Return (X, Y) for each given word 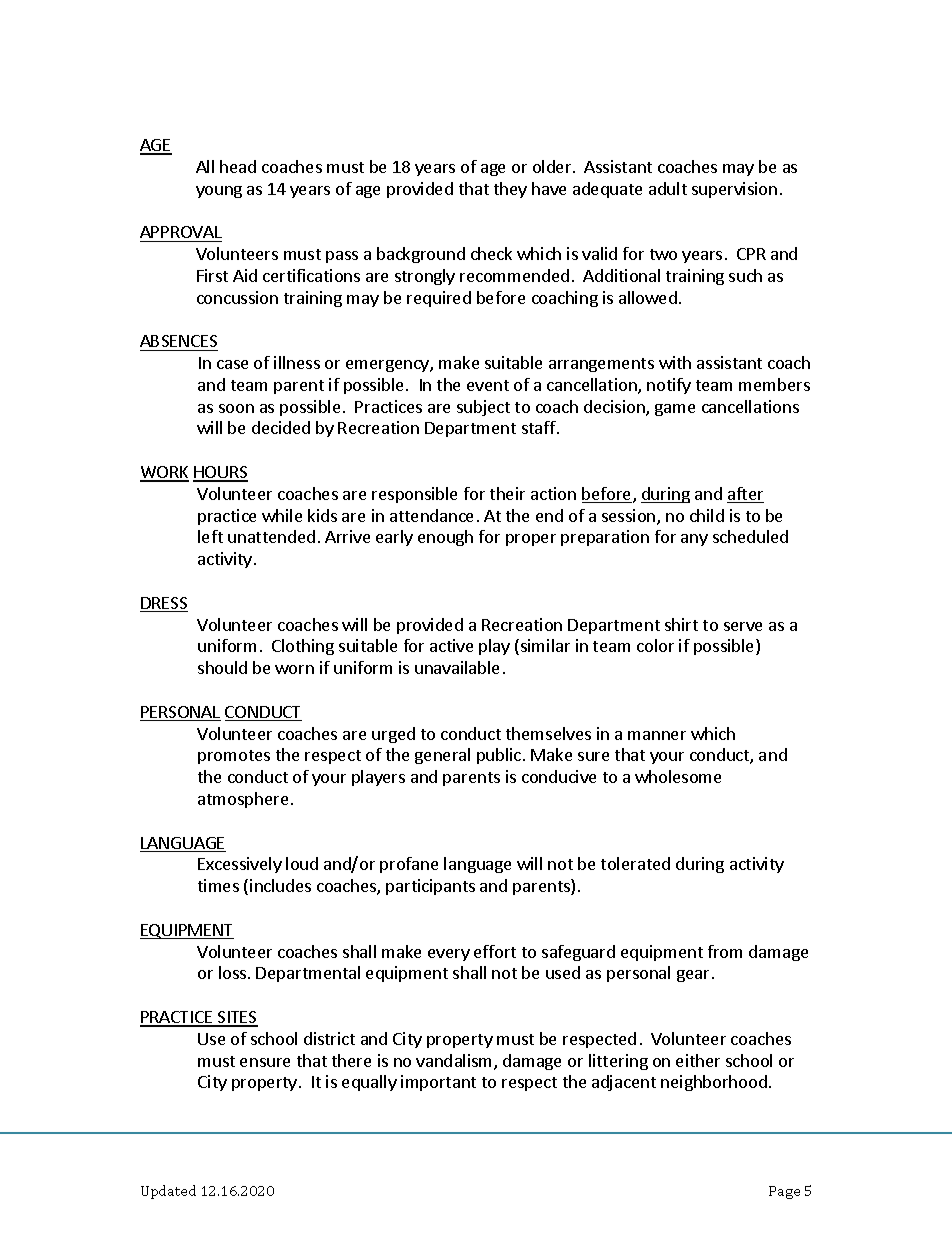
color (655, 645)
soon (236, 408)
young (219, 192)
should (222, 667)
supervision (734, 190)
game (675, 410)
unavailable (457, 667)
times (218, 885)
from (725, 951)
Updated (168, 1192)
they (510, 190)
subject (483, 408)
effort (495, 951)
